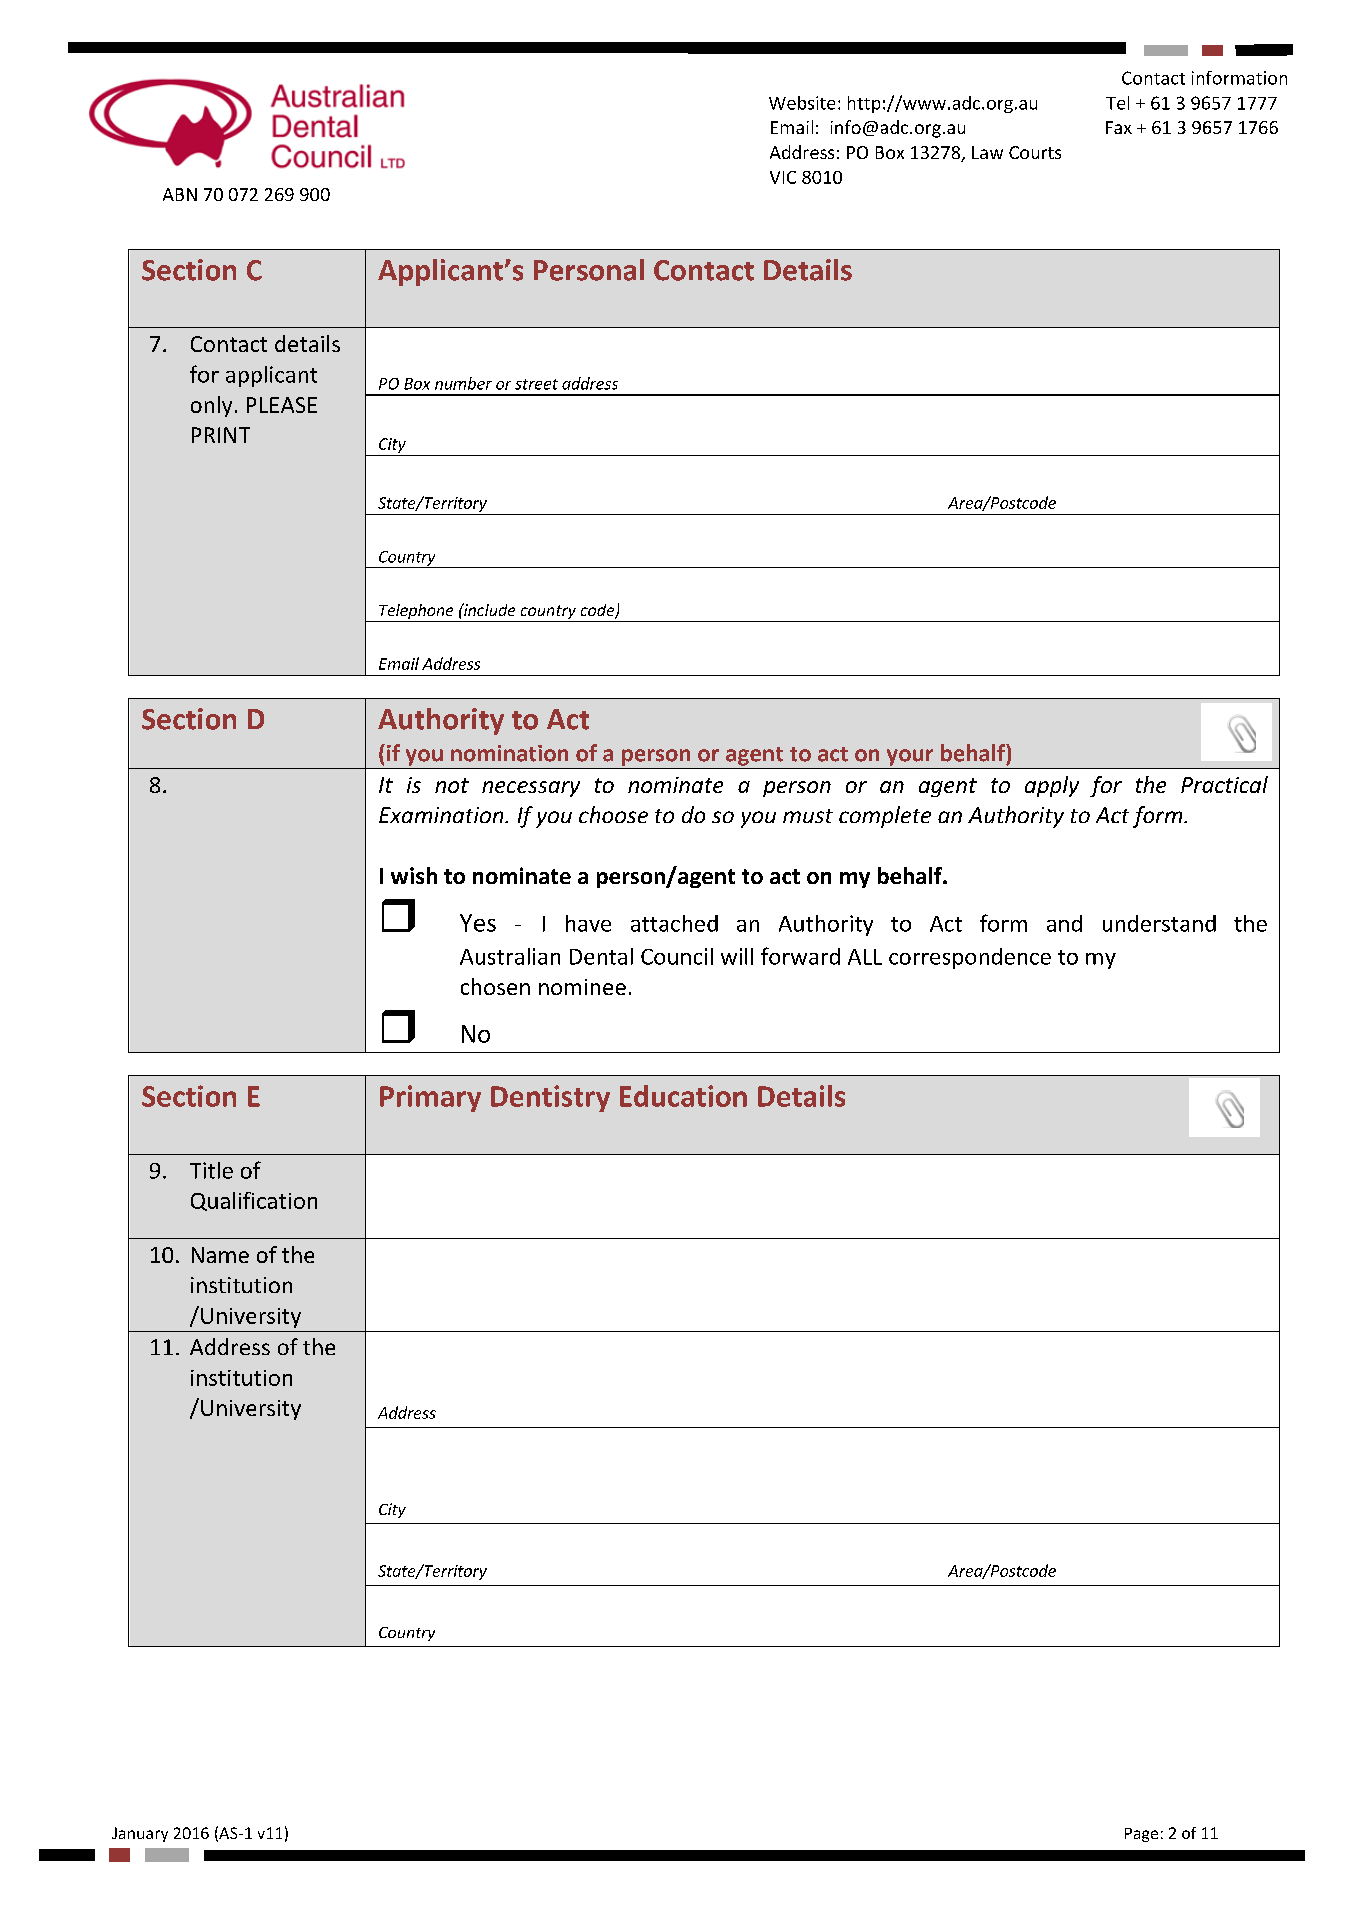 This document has height=1905, width=1347. I want to click on Council, so click(677, 956).
